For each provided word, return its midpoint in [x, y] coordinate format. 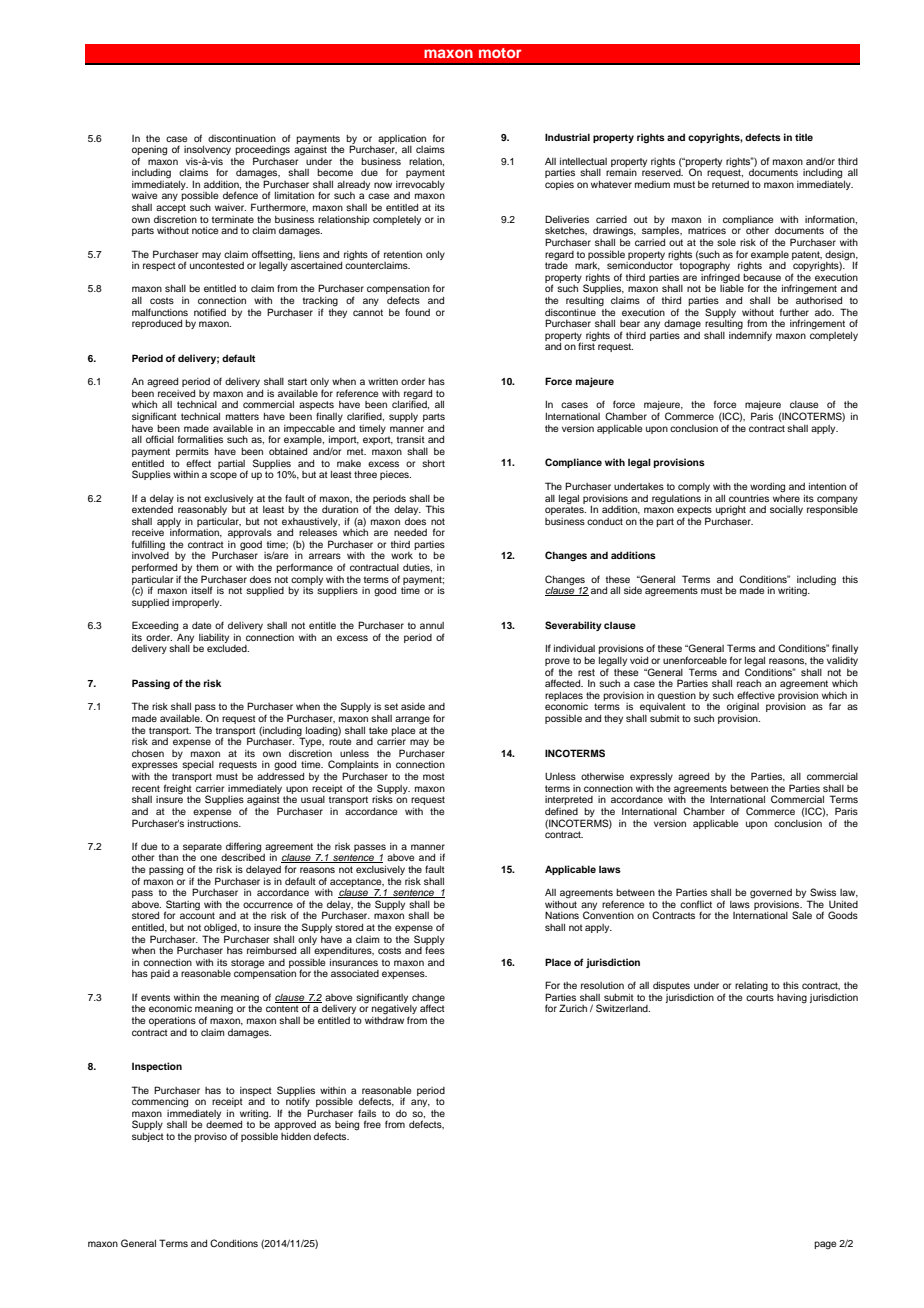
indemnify [750, 336]
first [586, 346]
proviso [210, 1137]
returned [730, 184]
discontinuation [242, 138]
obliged [221, 930]
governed [771, 894]
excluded [228, 648]
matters [242, 416]
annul [432, 625]
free [372, 1124]
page [825, 1245]
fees [435, 950]
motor [500, 53]
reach [749, 683]
